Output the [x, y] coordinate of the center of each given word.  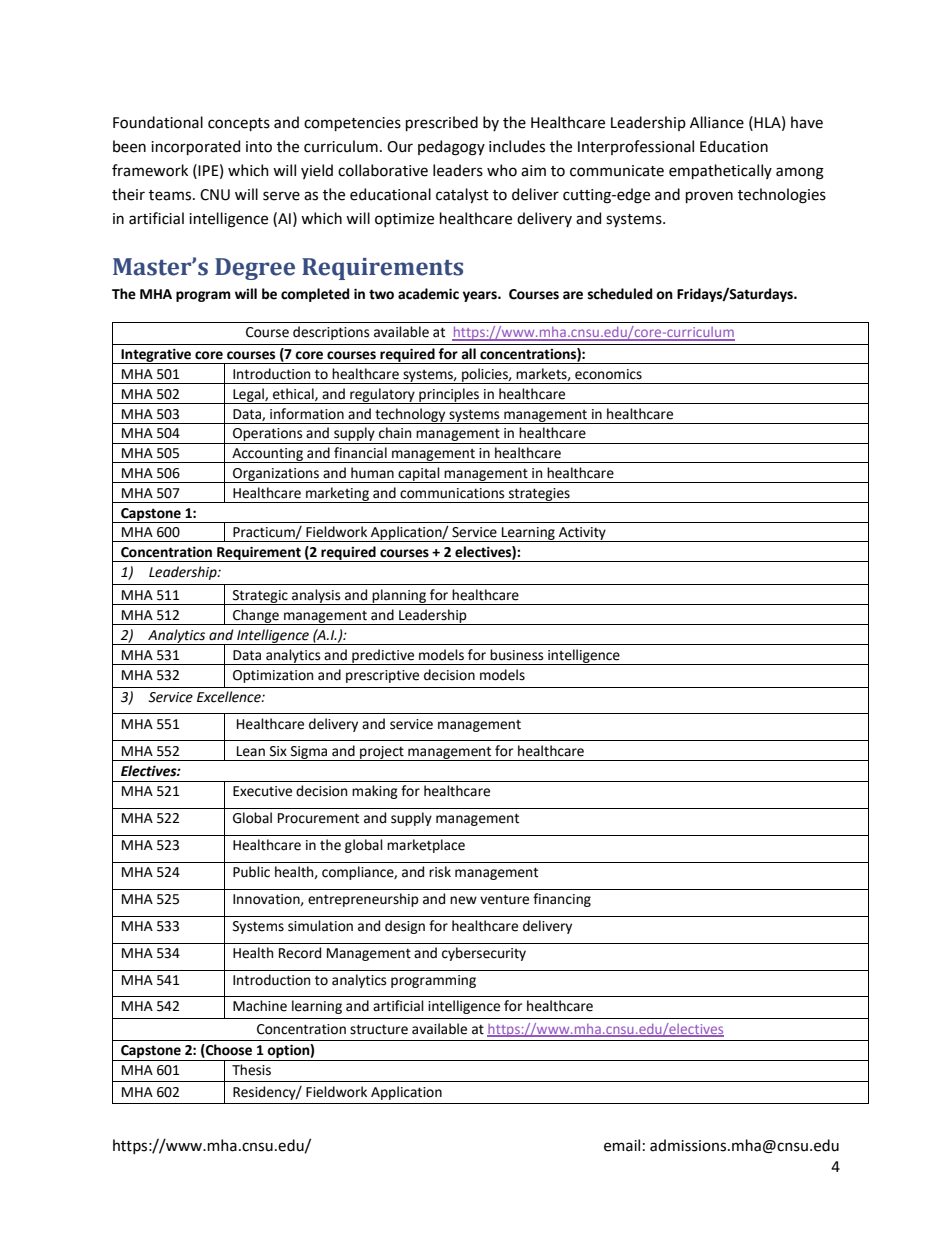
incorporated [195, 147]
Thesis [251, 1070]
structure [379, 1029]
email [622, 1145]
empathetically [720, 171]
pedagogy [451, 148]
